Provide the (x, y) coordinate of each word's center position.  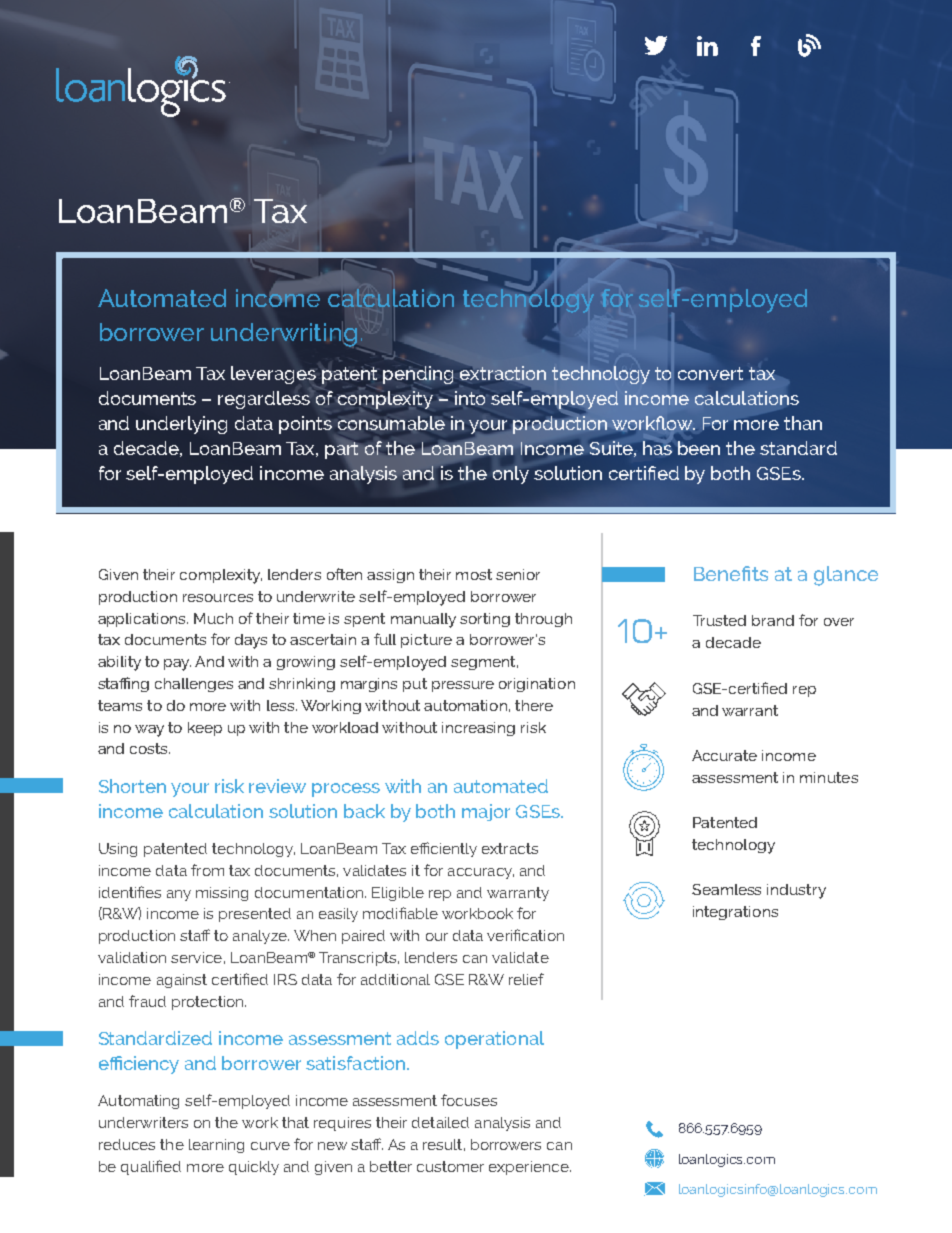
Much (213, 618)
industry (796, 891)
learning (216, 1146)
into (470, 398)
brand (773, 620)
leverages (274, 376)
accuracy (481, 873)
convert (710, 373)
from (207, 870)
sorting (485, 620)
